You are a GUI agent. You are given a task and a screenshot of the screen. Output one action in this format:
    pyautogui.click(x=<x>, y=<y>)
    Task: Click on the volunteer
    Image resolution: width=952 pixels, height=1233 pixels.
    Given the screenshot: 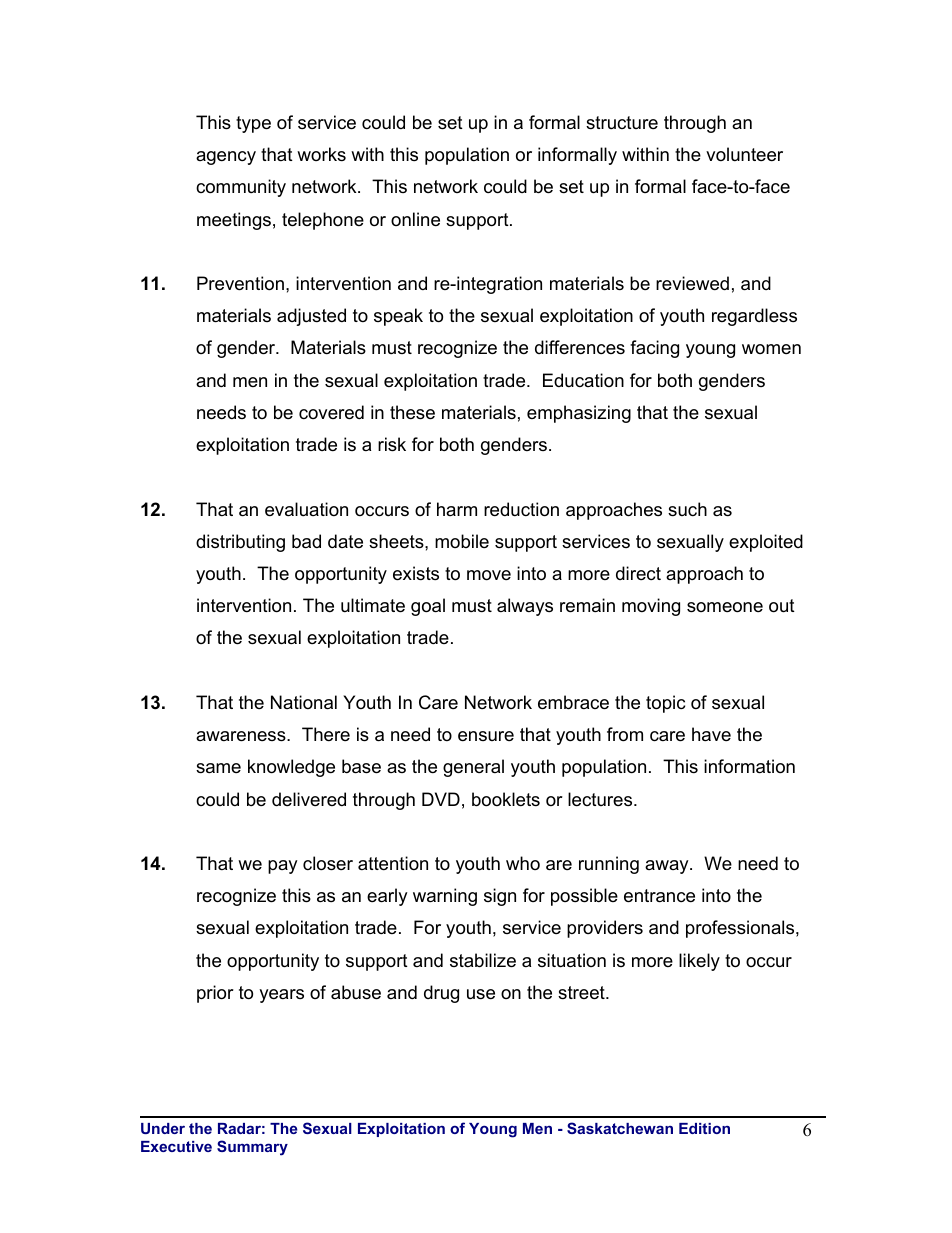 What is the action you would take?
    pyautogui.click(x=744, y=154)
